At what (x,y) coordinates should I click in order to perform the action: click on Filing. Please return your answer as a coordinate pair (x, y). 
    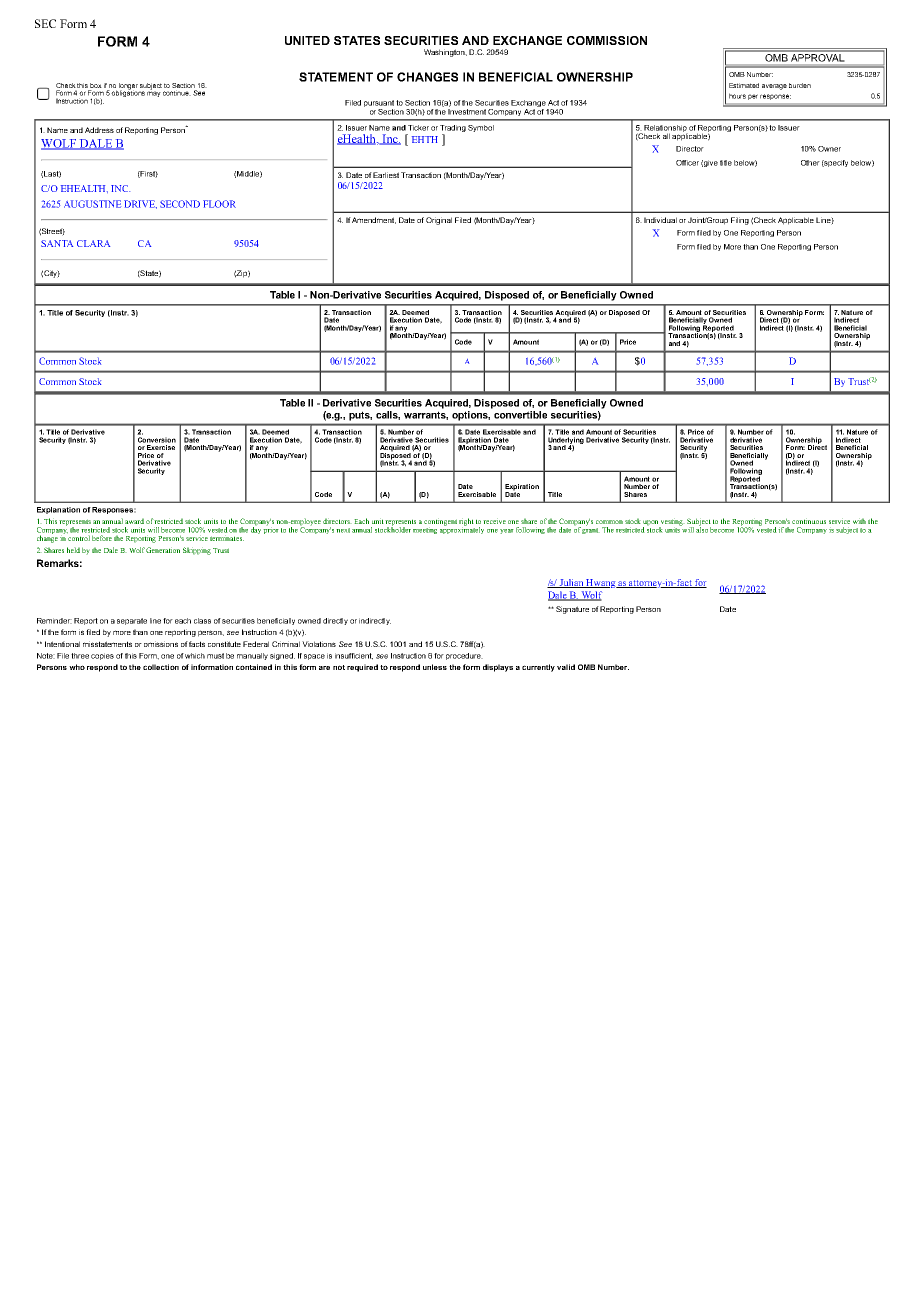
    Looking at the image, I should click on (740, 221).
